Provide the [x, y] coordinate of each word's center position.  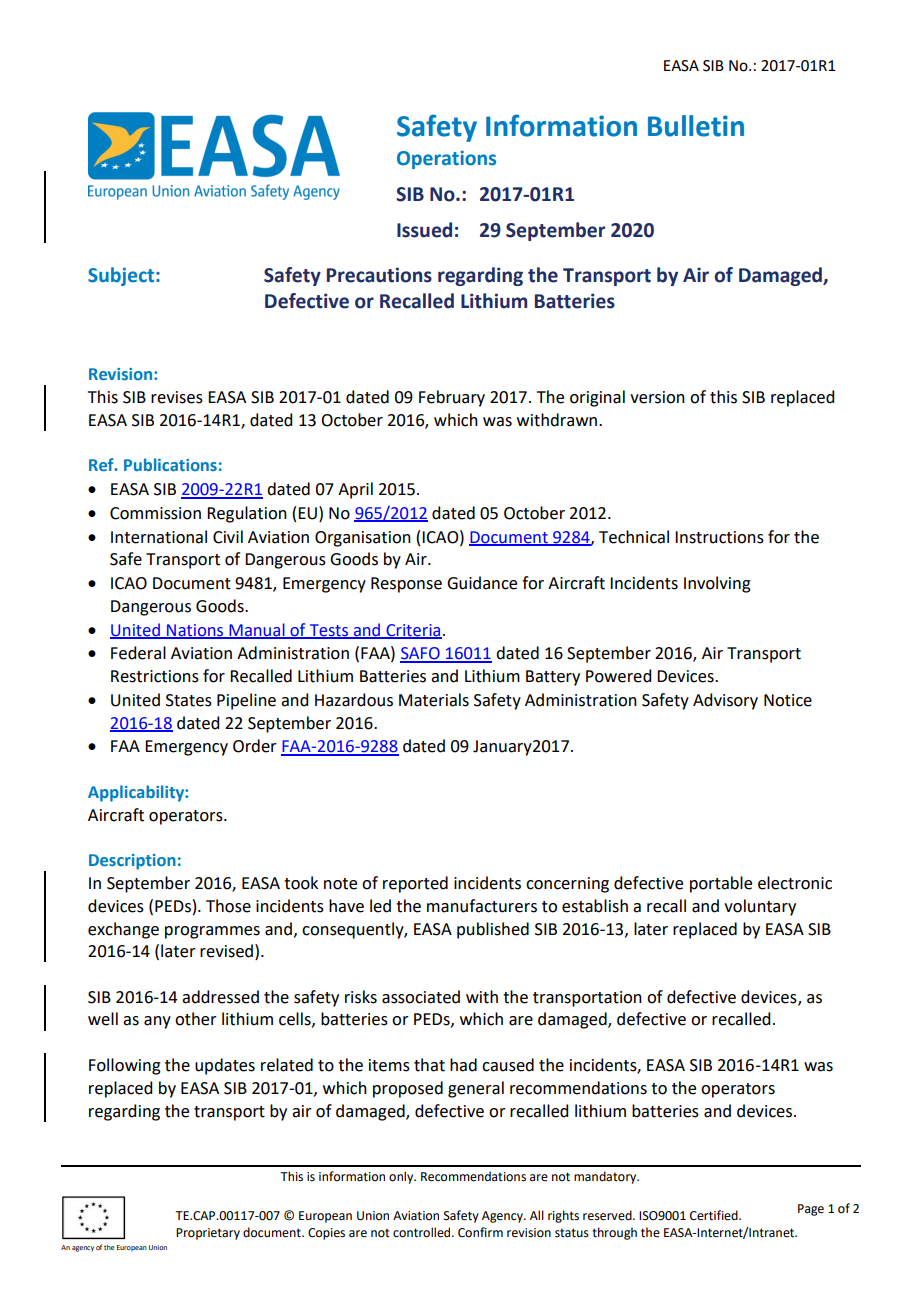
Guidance [482, 583]
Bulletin [696, 126]
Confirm [480, 1232]
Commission [155, 513]
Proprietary [208, 1234]
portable [721, 884]
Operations [446, 160]
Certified [715, 1215]
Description [132, 862]
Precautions [379, 275]
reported [415, 884]
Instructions [719, 537]
